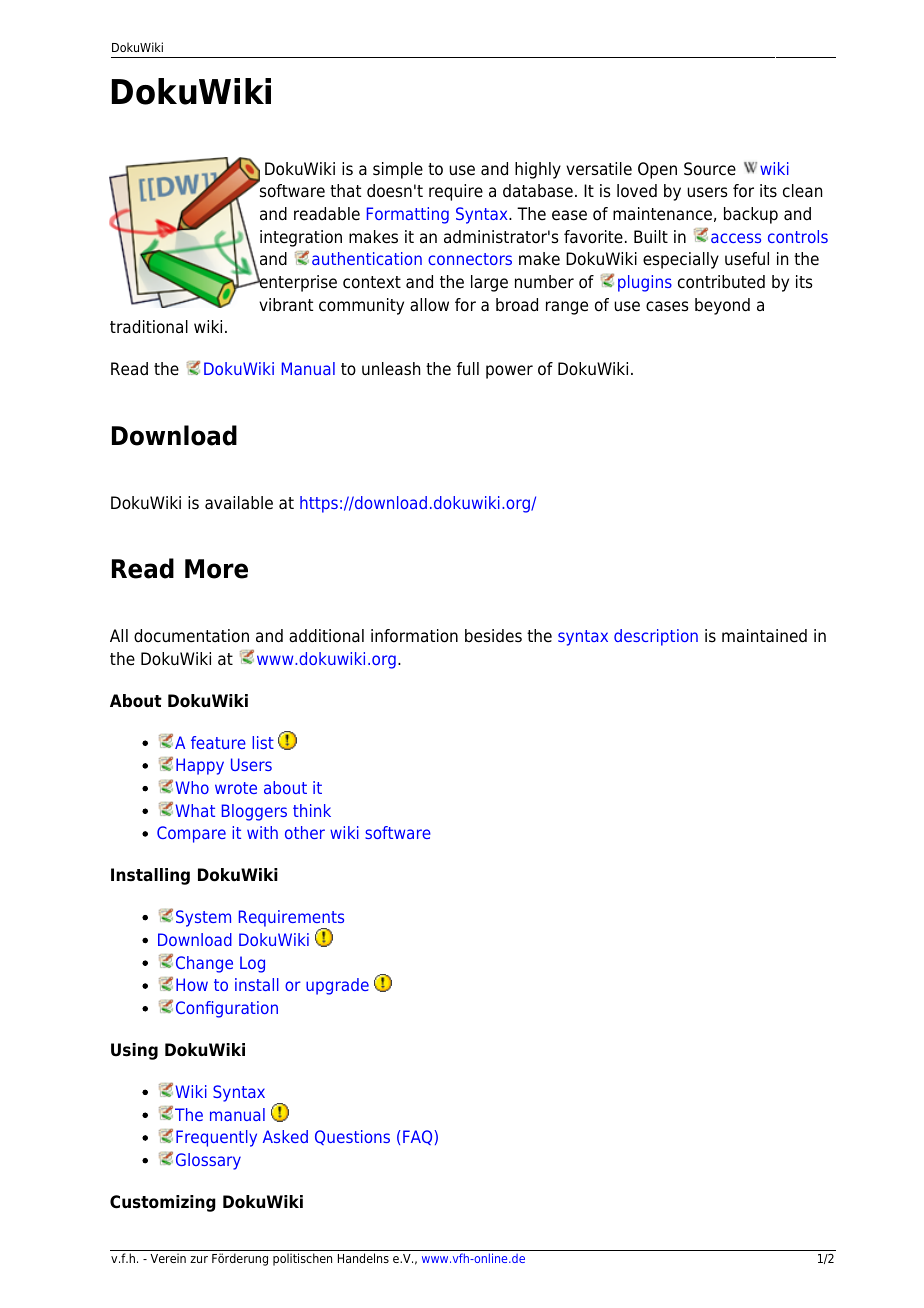 Image resolution: width=924 pixels, height=1308 pixels. I want to click on maintained, so click(764, 636).
